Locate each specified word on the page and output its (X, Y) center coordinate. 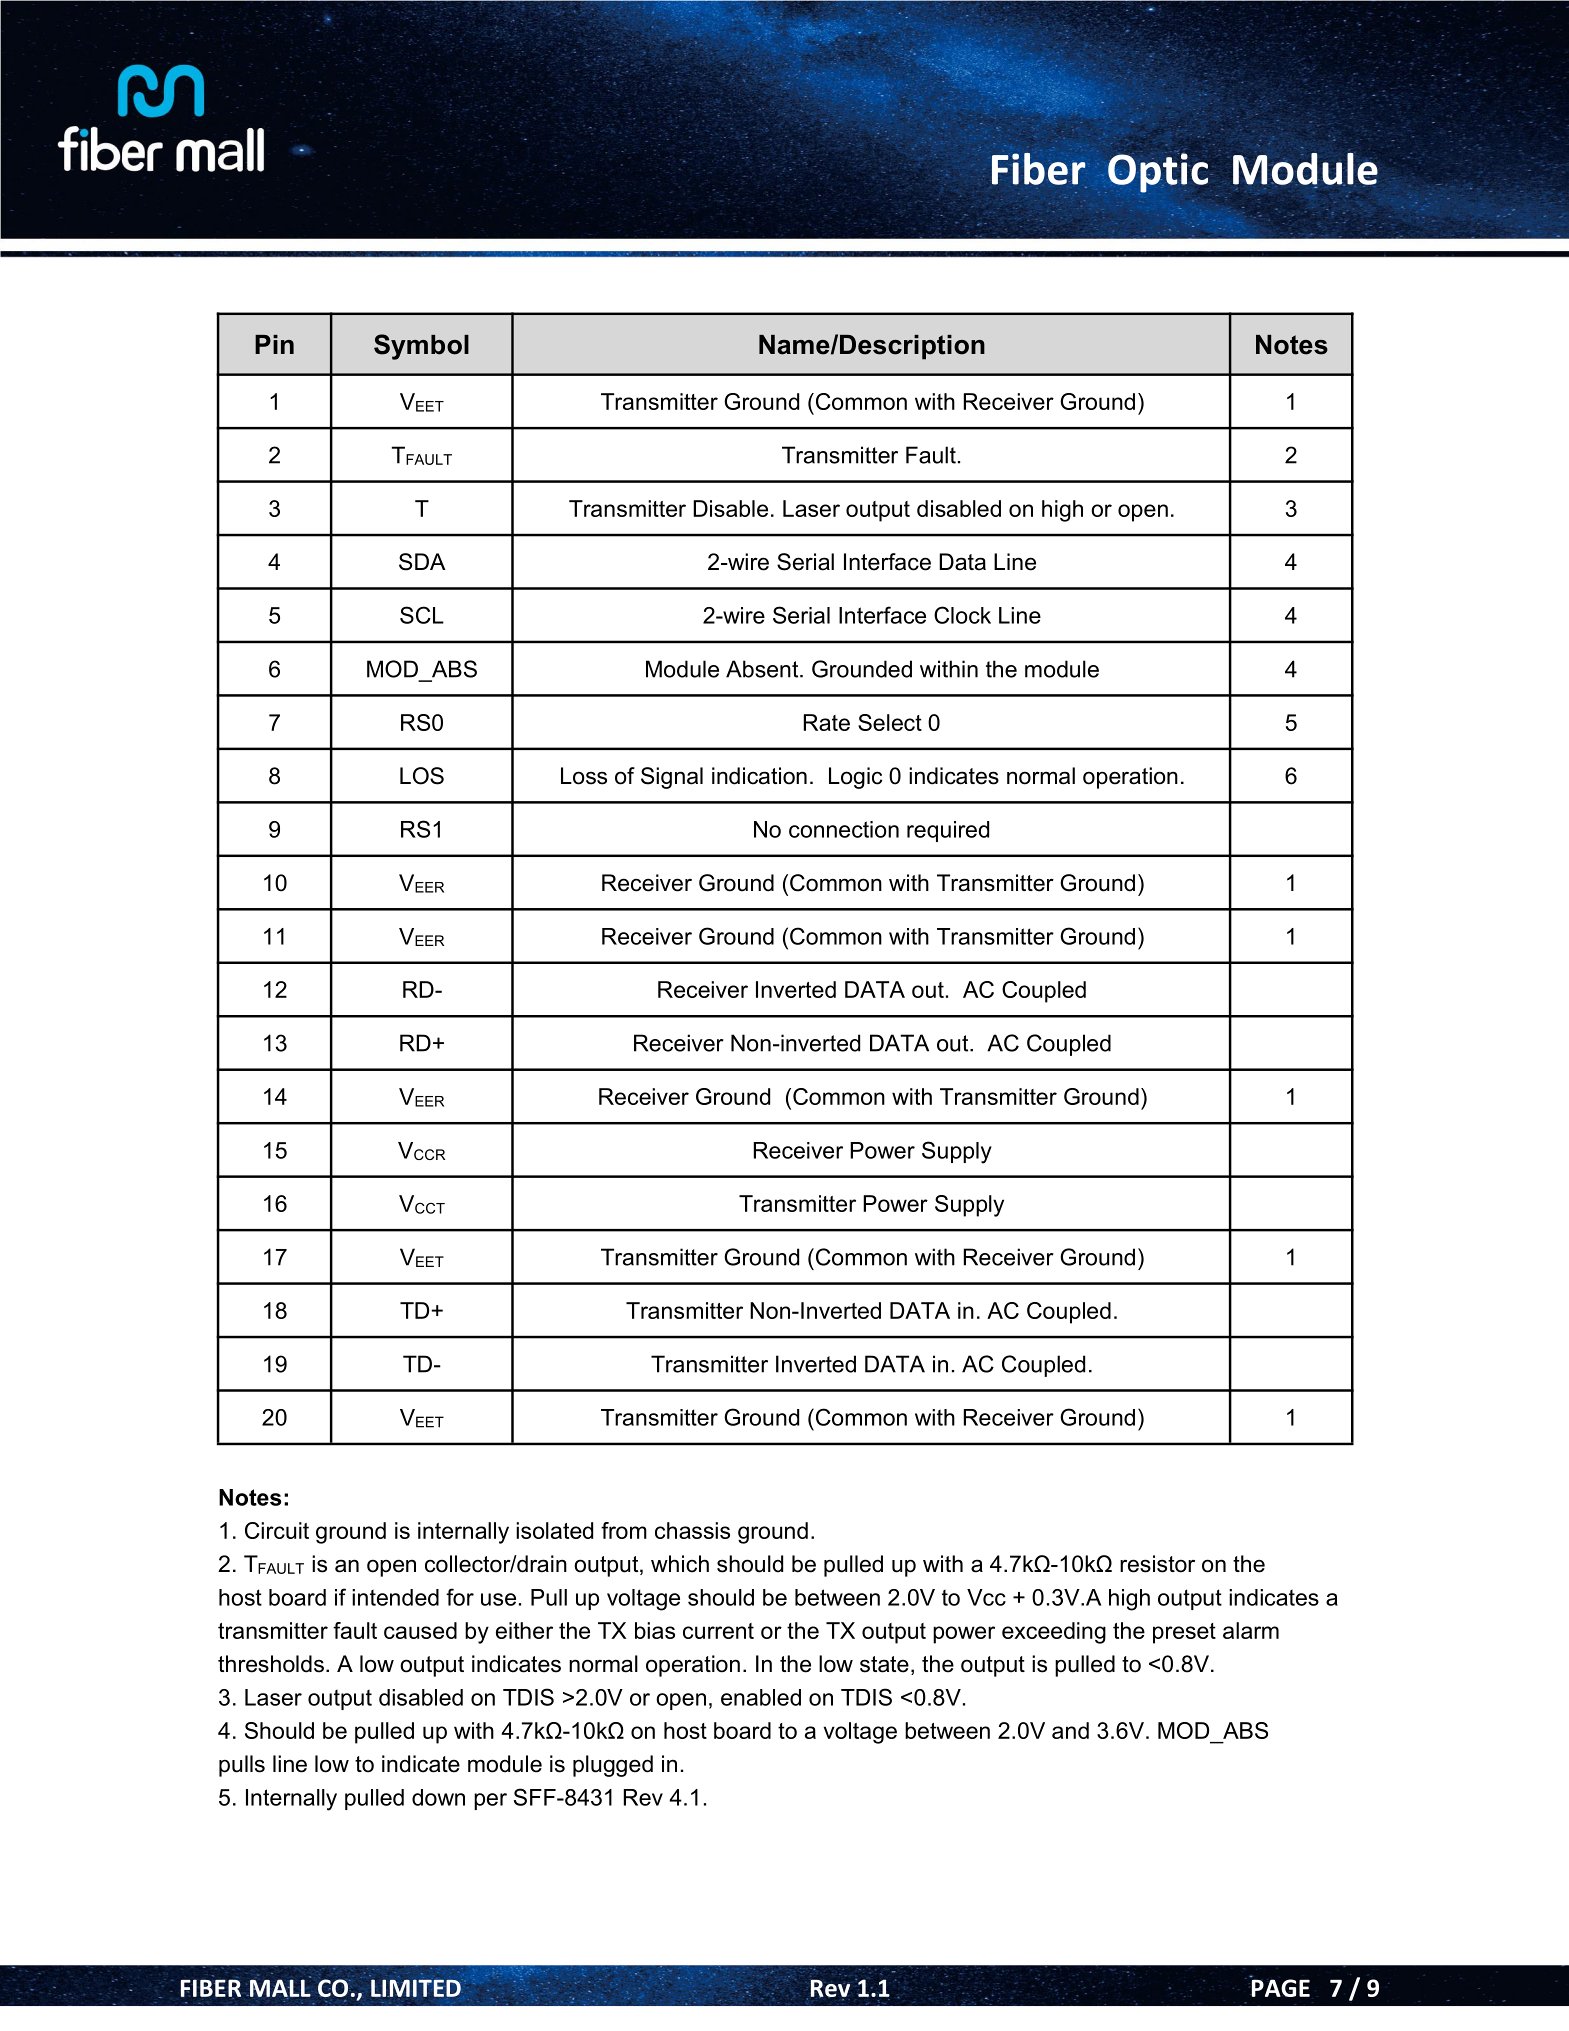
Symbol (421, 347)
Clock (962, 615)
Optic (1157, 173)
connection (844, 829)
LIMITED (417, 1988)
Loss (584, 776)
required (948, 831)
